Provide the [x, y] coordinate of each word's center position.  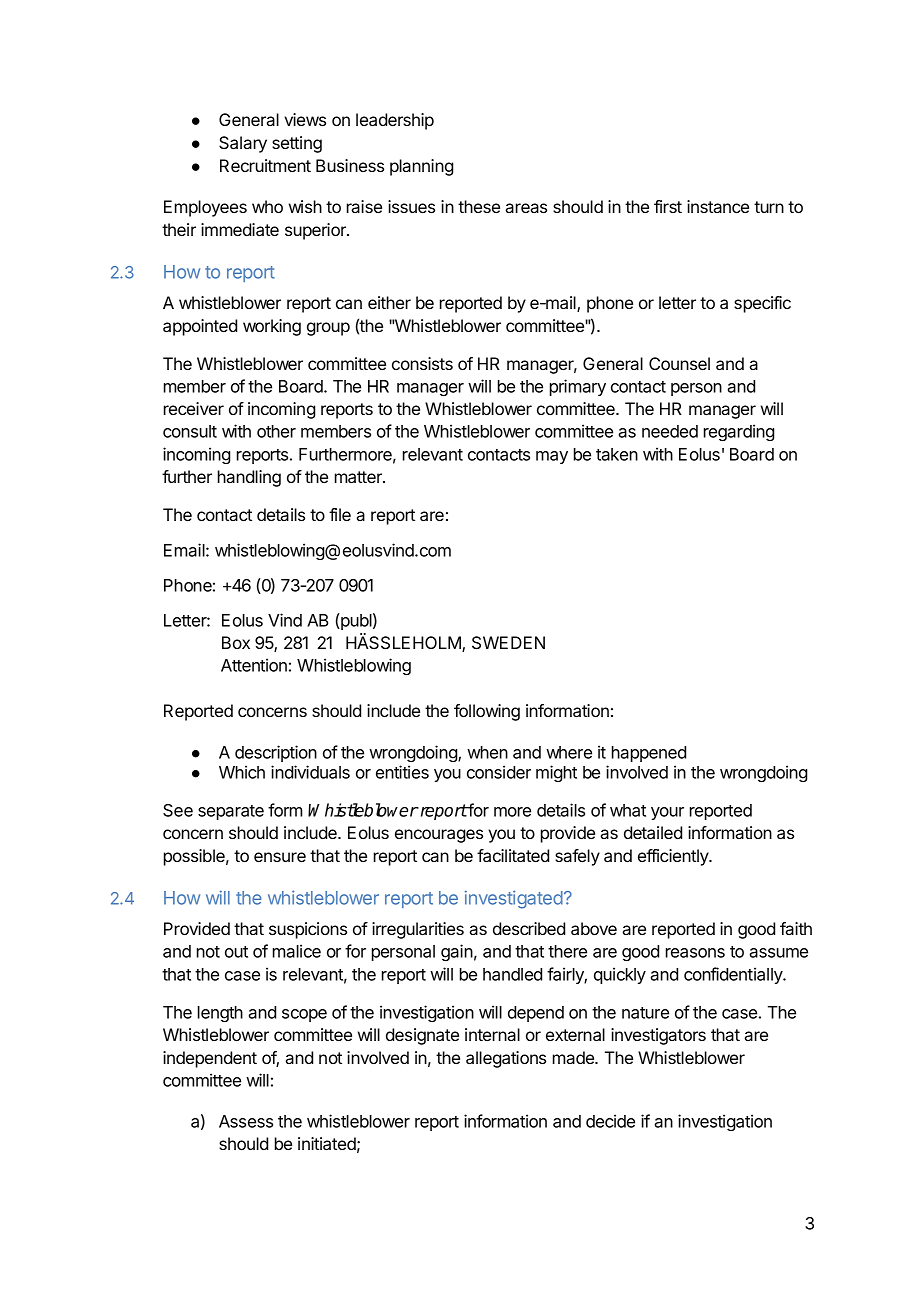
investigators [658, 1036]
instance [718, 206]
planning [421, 167]
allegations [506, 1059]
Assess [246, 1121]
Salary [243, 144]
